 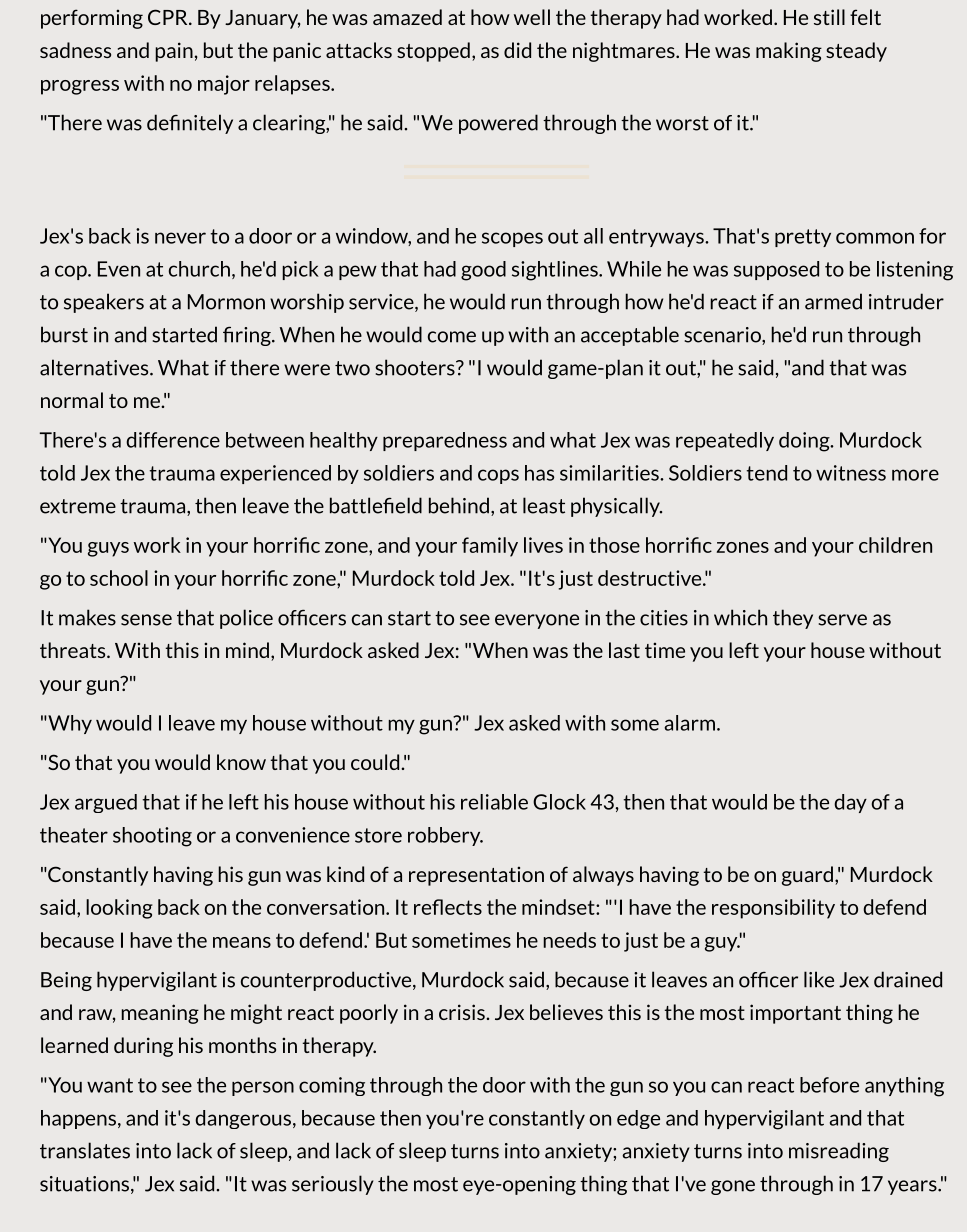 I want to click on edge, so click(x=638, y=1119).
